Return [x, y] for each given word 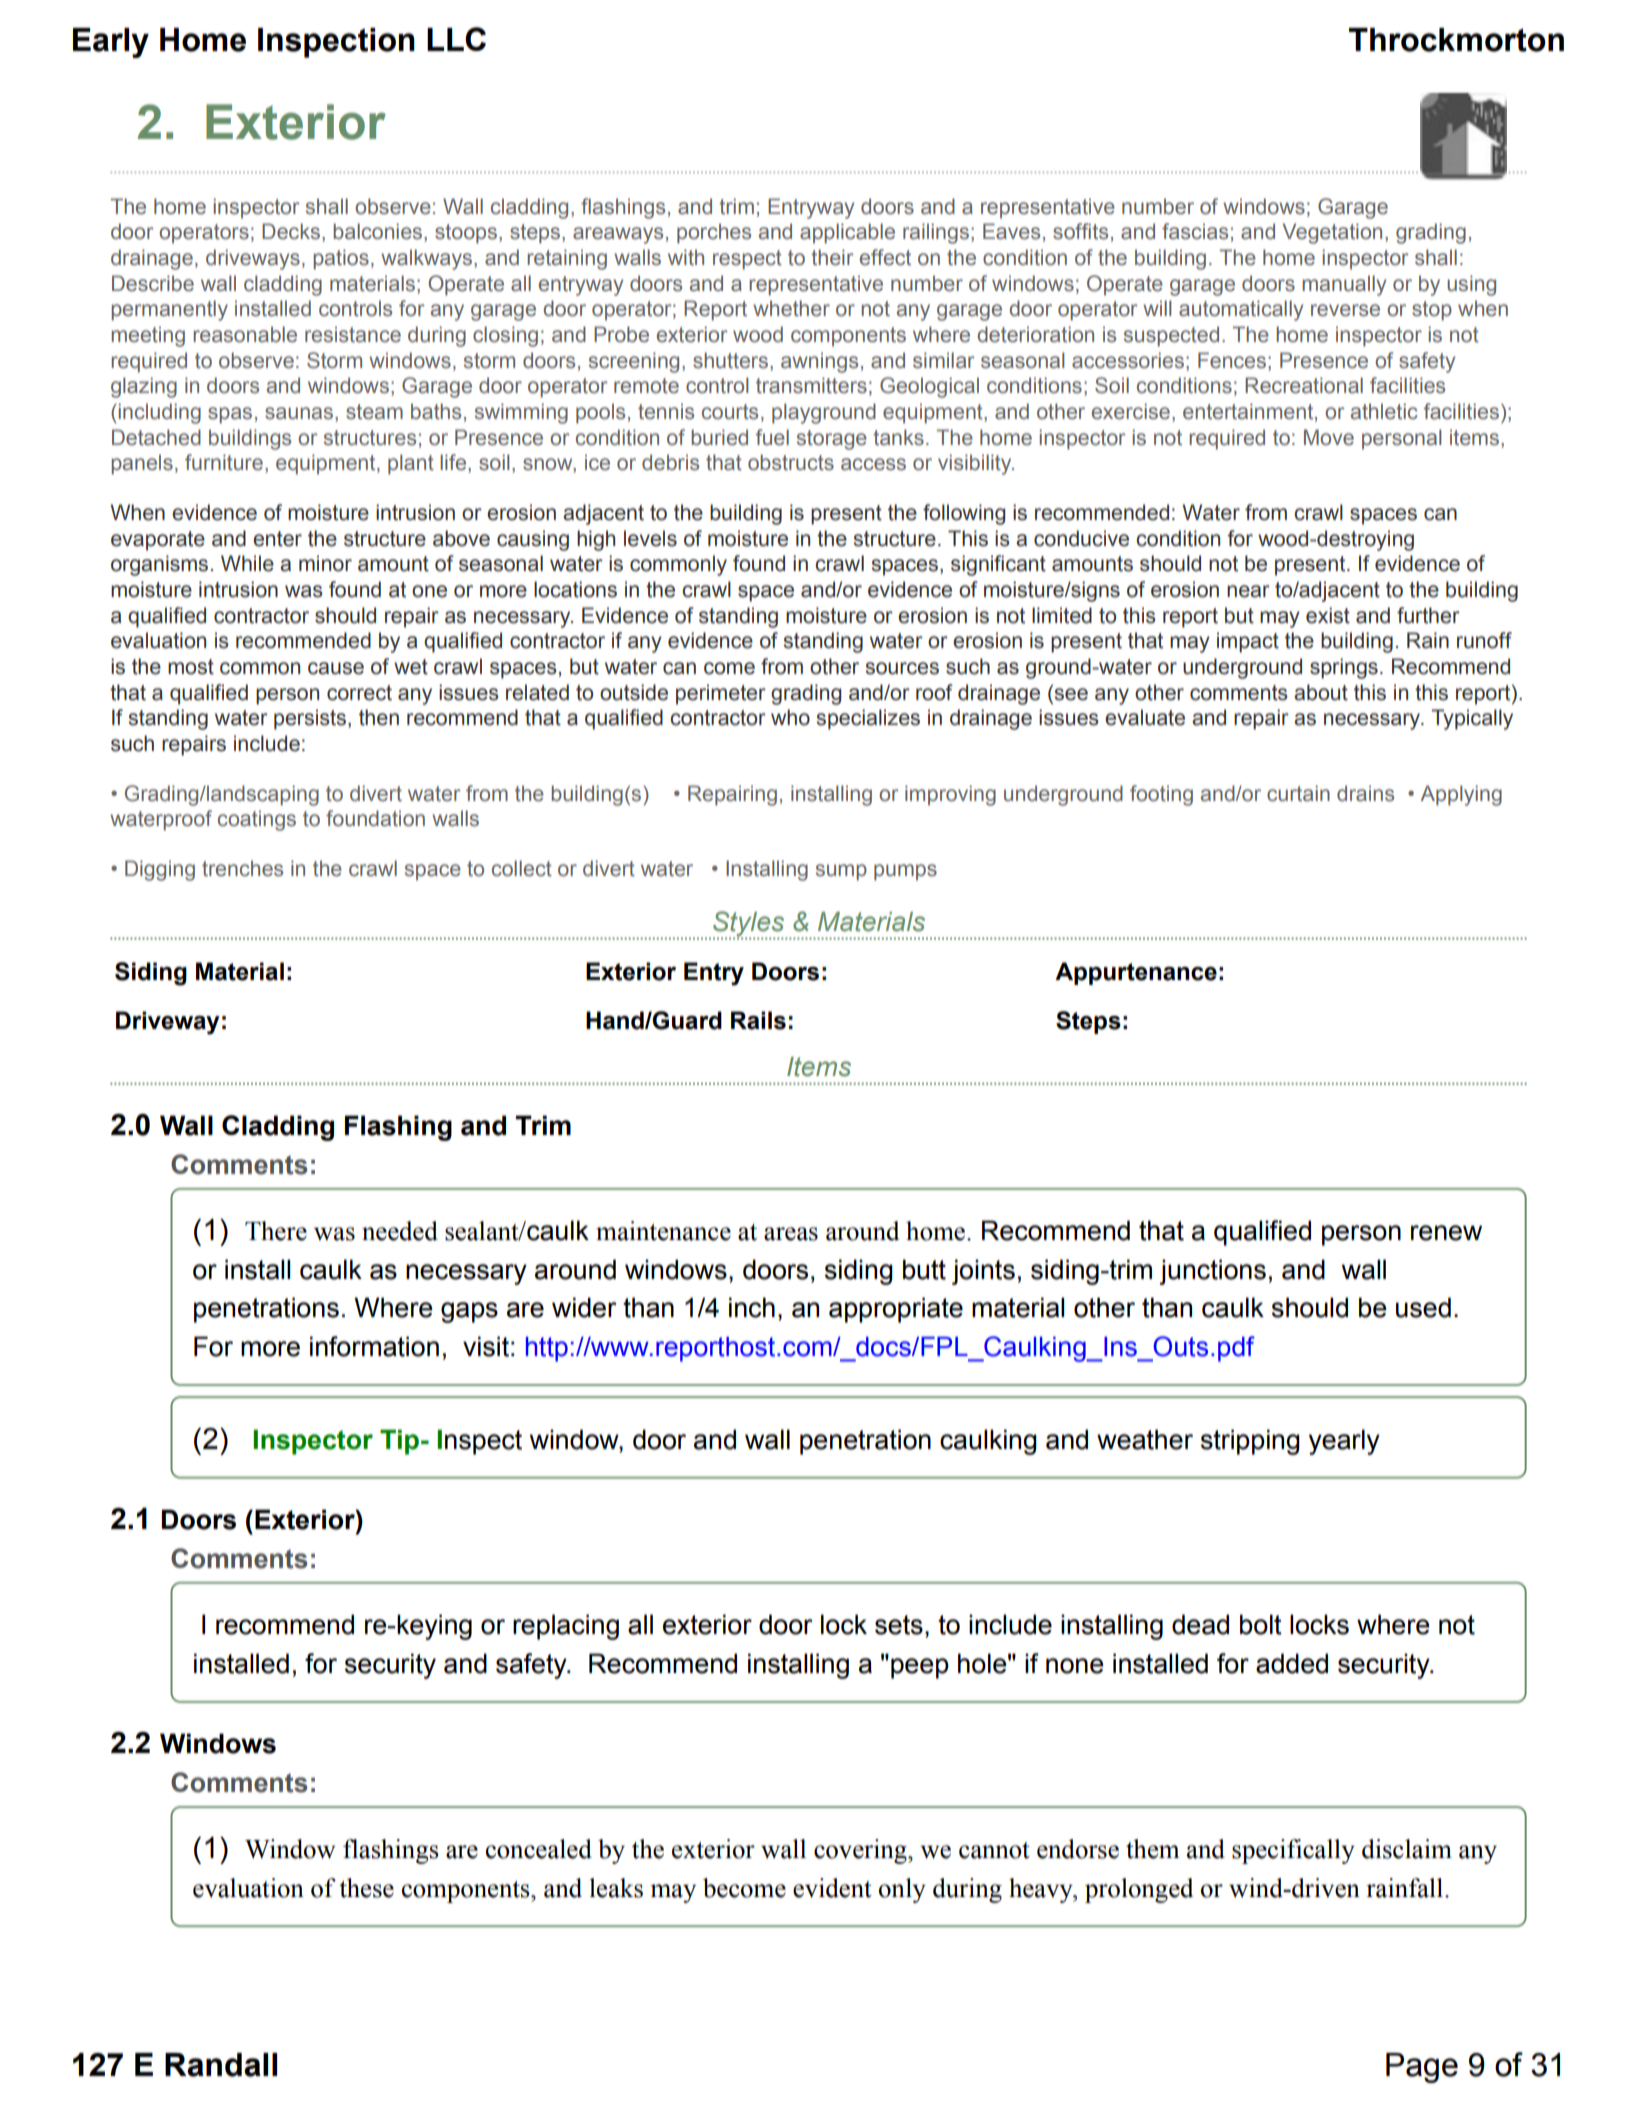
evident [832, 1888]
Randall [221, 2065]
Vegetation [1332, 233]
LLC [456, 39]
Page [1422, 2068]
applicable [847, 233]
